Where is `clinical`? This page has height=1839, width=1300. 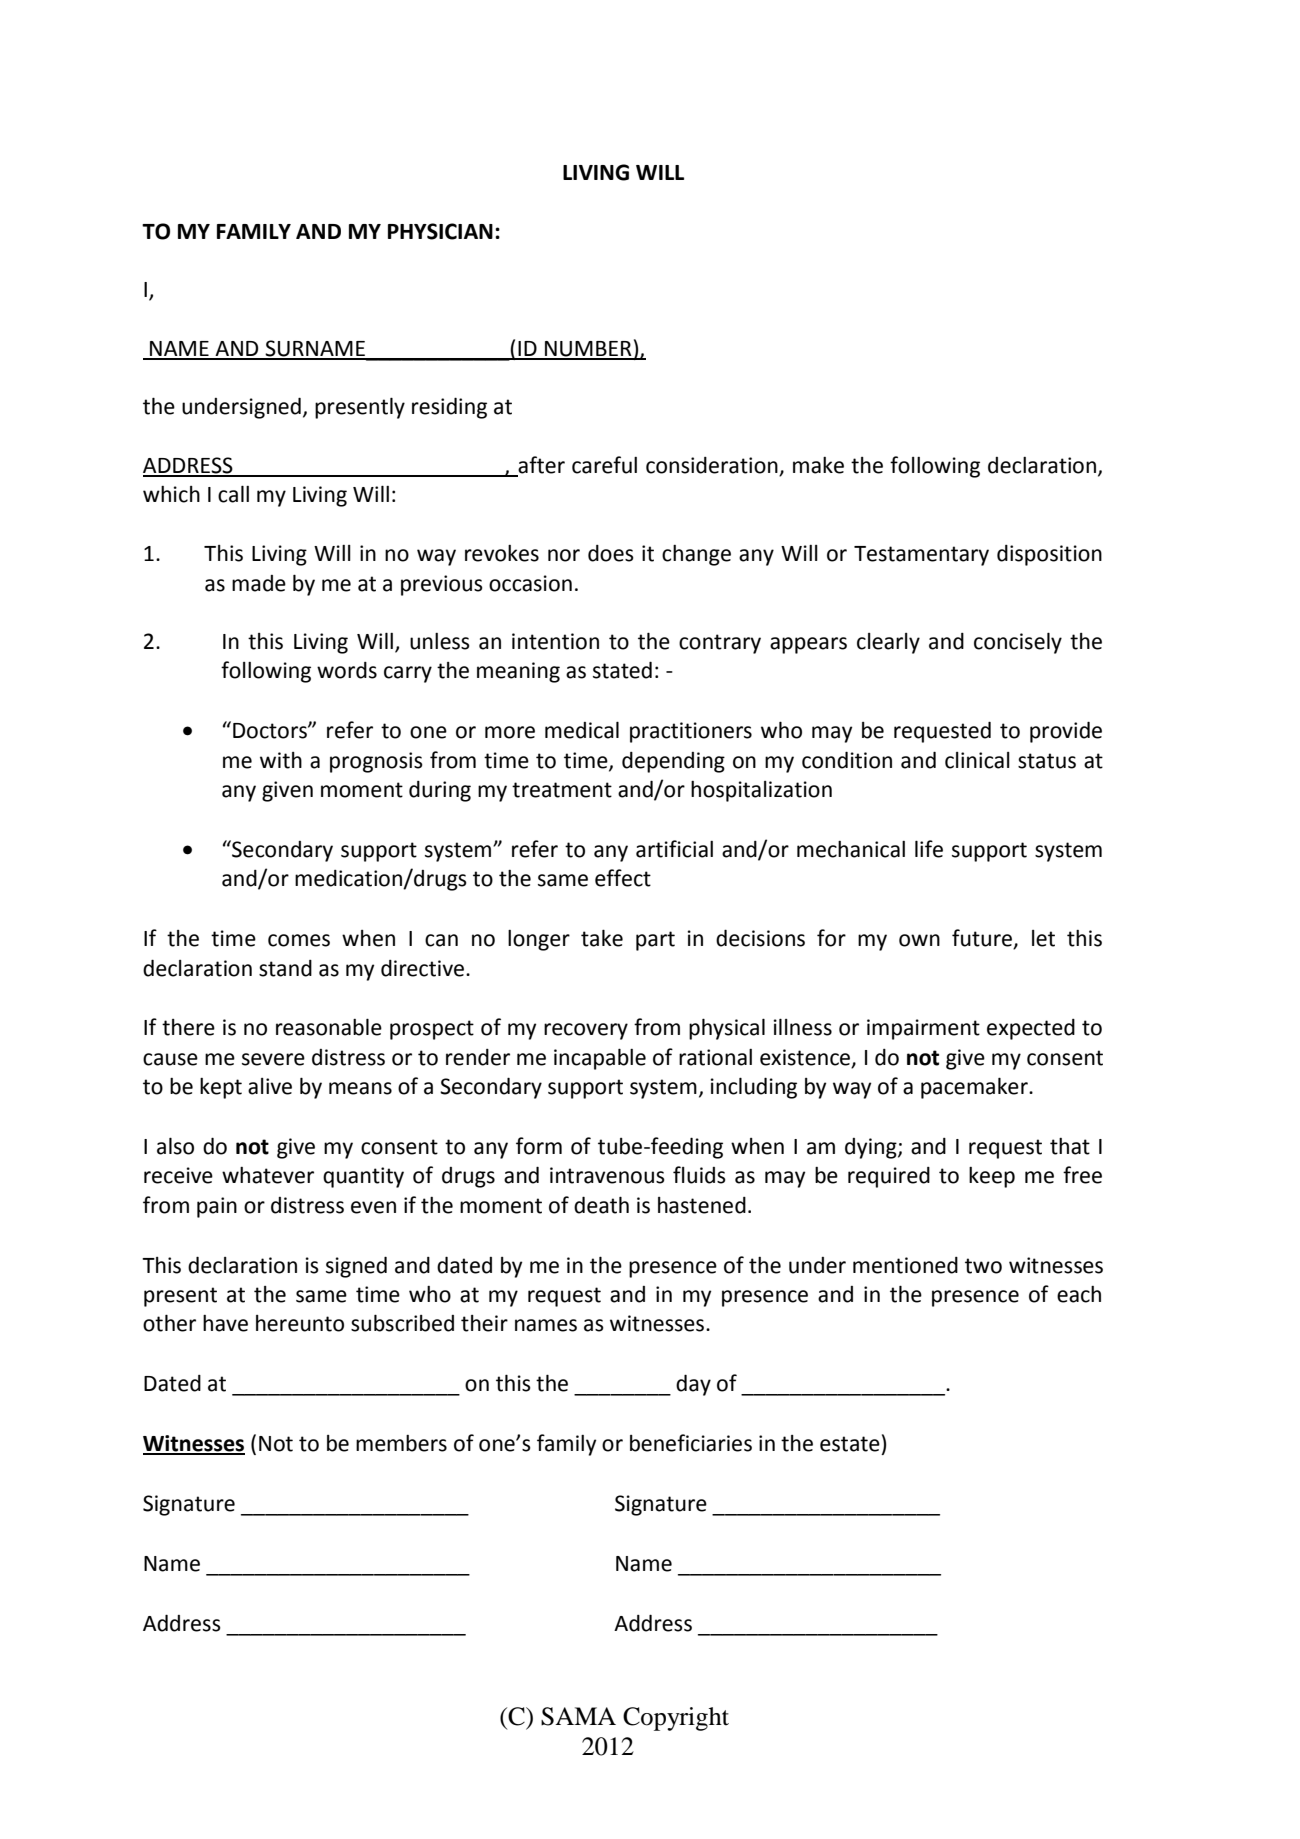 clinical is located at coordinates (977, 760).
